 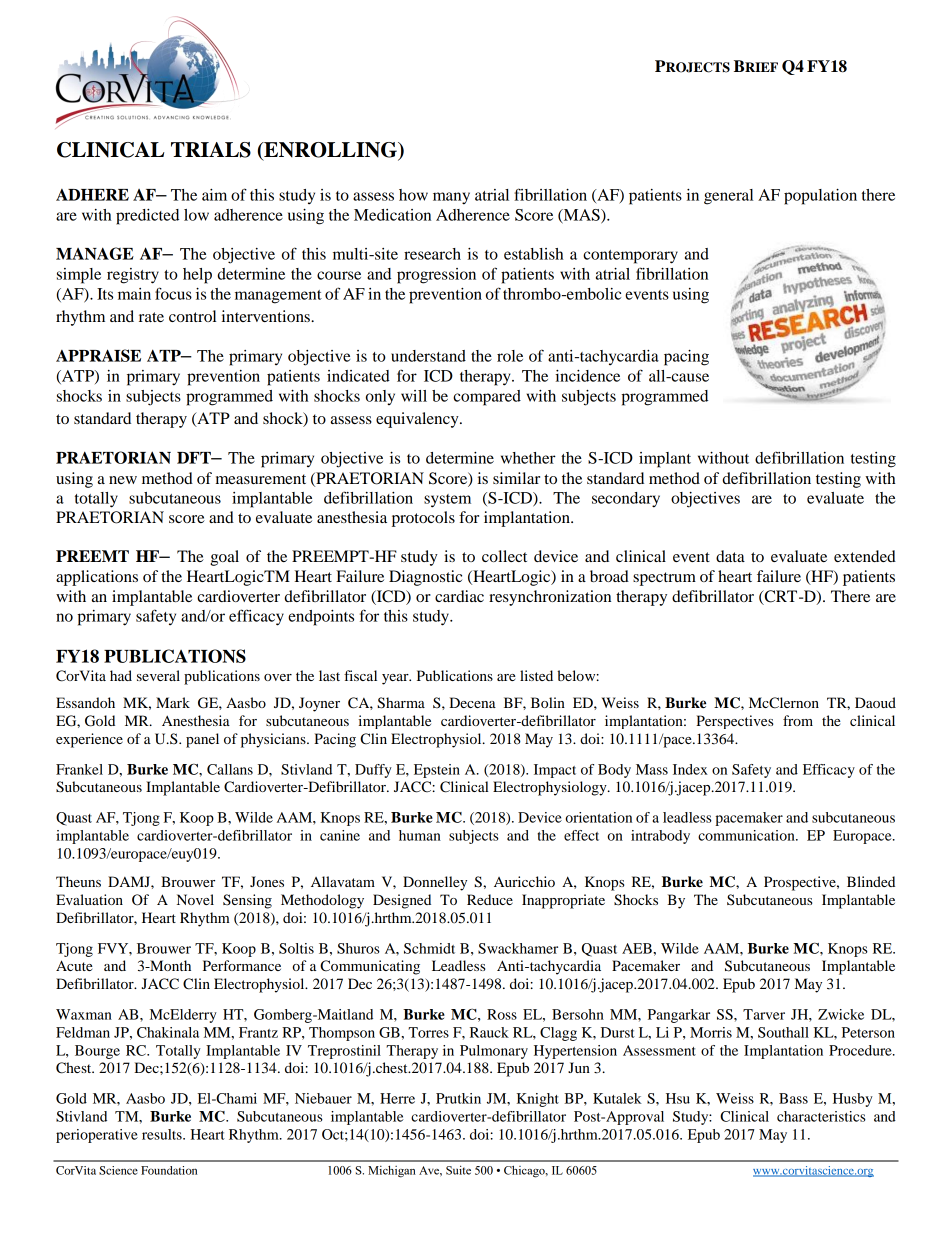 What do you see at coordinates (214, 195) in the screenshot?
I see `aim` at bounding box center [214, 195].
